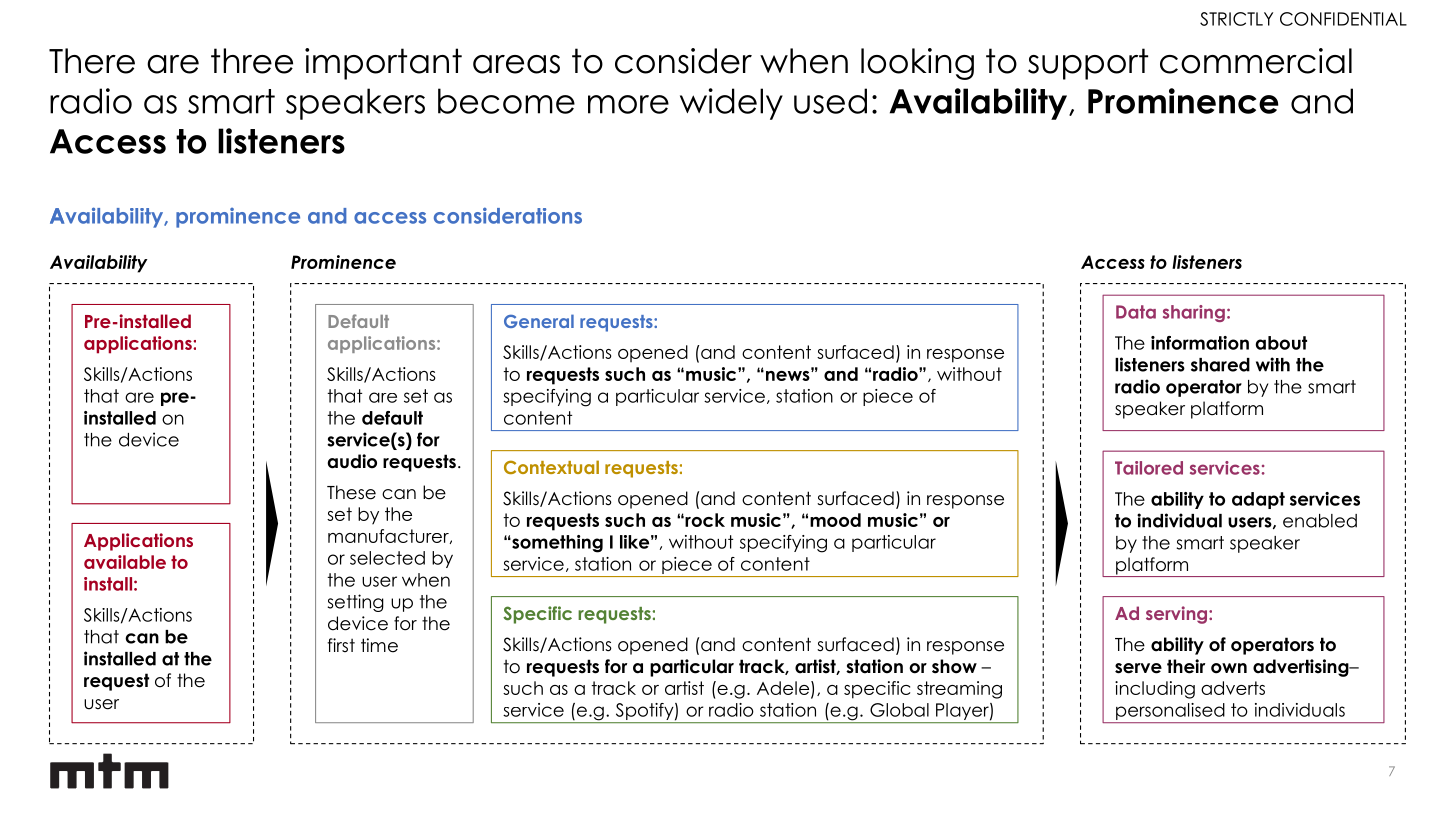  I want to click on three, so click(252, 61).
